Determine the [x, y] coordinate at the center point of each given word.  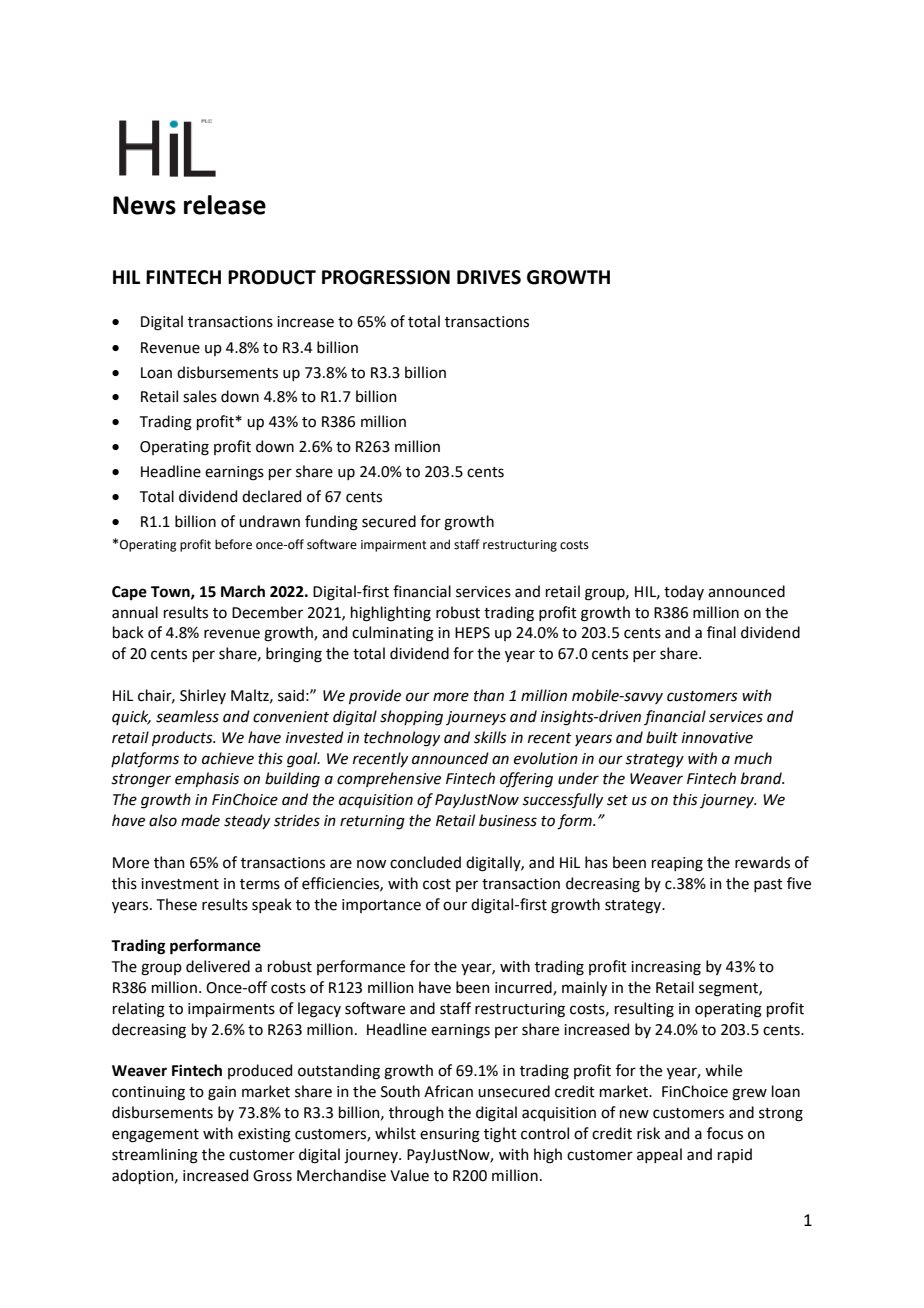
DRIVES [489, 277]
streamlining [155, 1156]
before [233, 544]
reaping [677, 864]
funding [331, 523]
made [200, 820]
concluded [425, 862]
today [684, 592]
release [225, 205]
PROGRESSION [386, 277]
